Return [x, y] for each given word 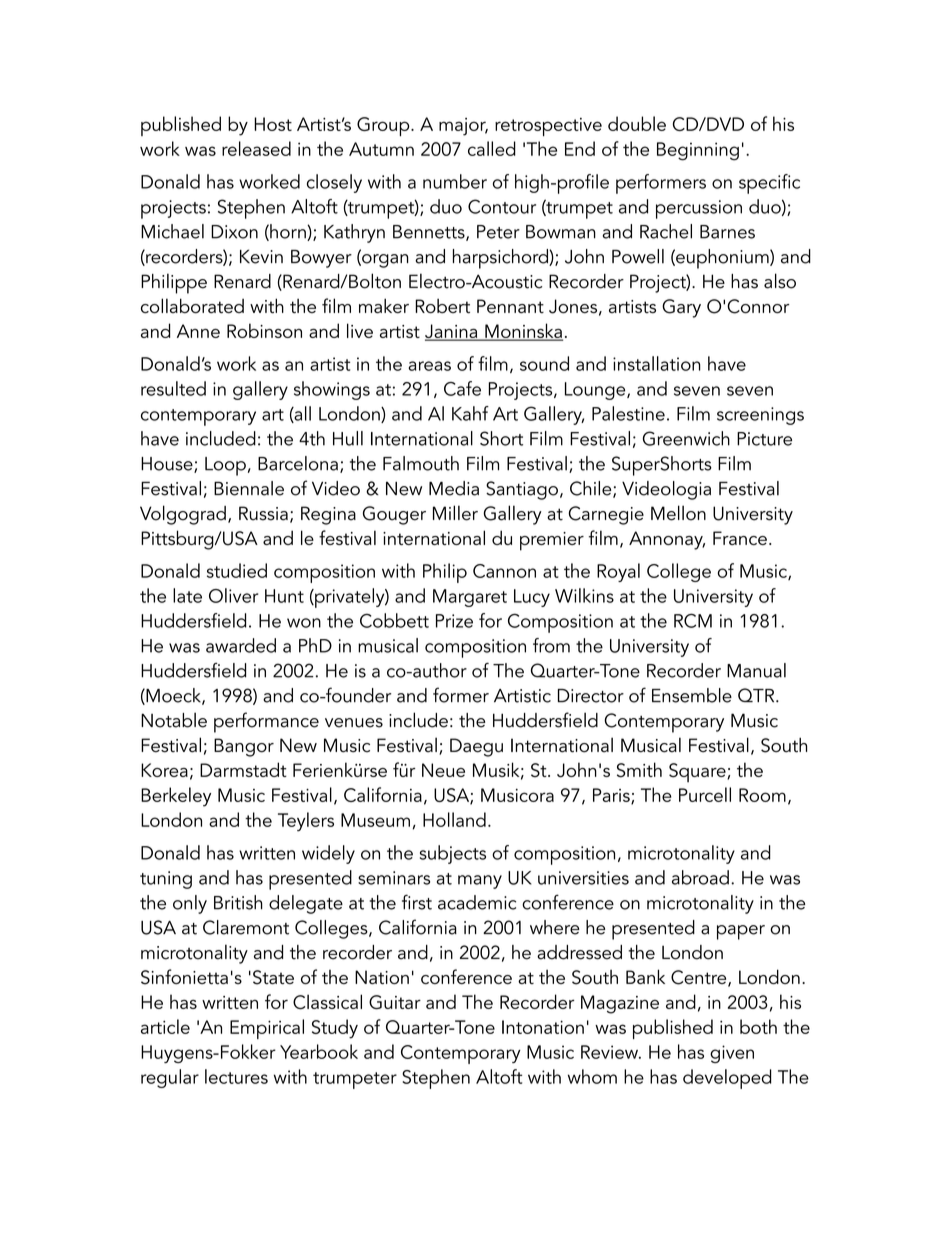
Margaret [470, 598]
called [492, 148]
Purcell [705, 794]
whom [592, 1076]
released [256, 148]
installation [657, 363]
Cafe [462, 388]
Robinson [264, 330]
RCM [693, 620]
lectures [236, 1076]
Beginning [698, 151]
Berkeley [176, 797]
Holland [454, 819]
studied [237, 570]
